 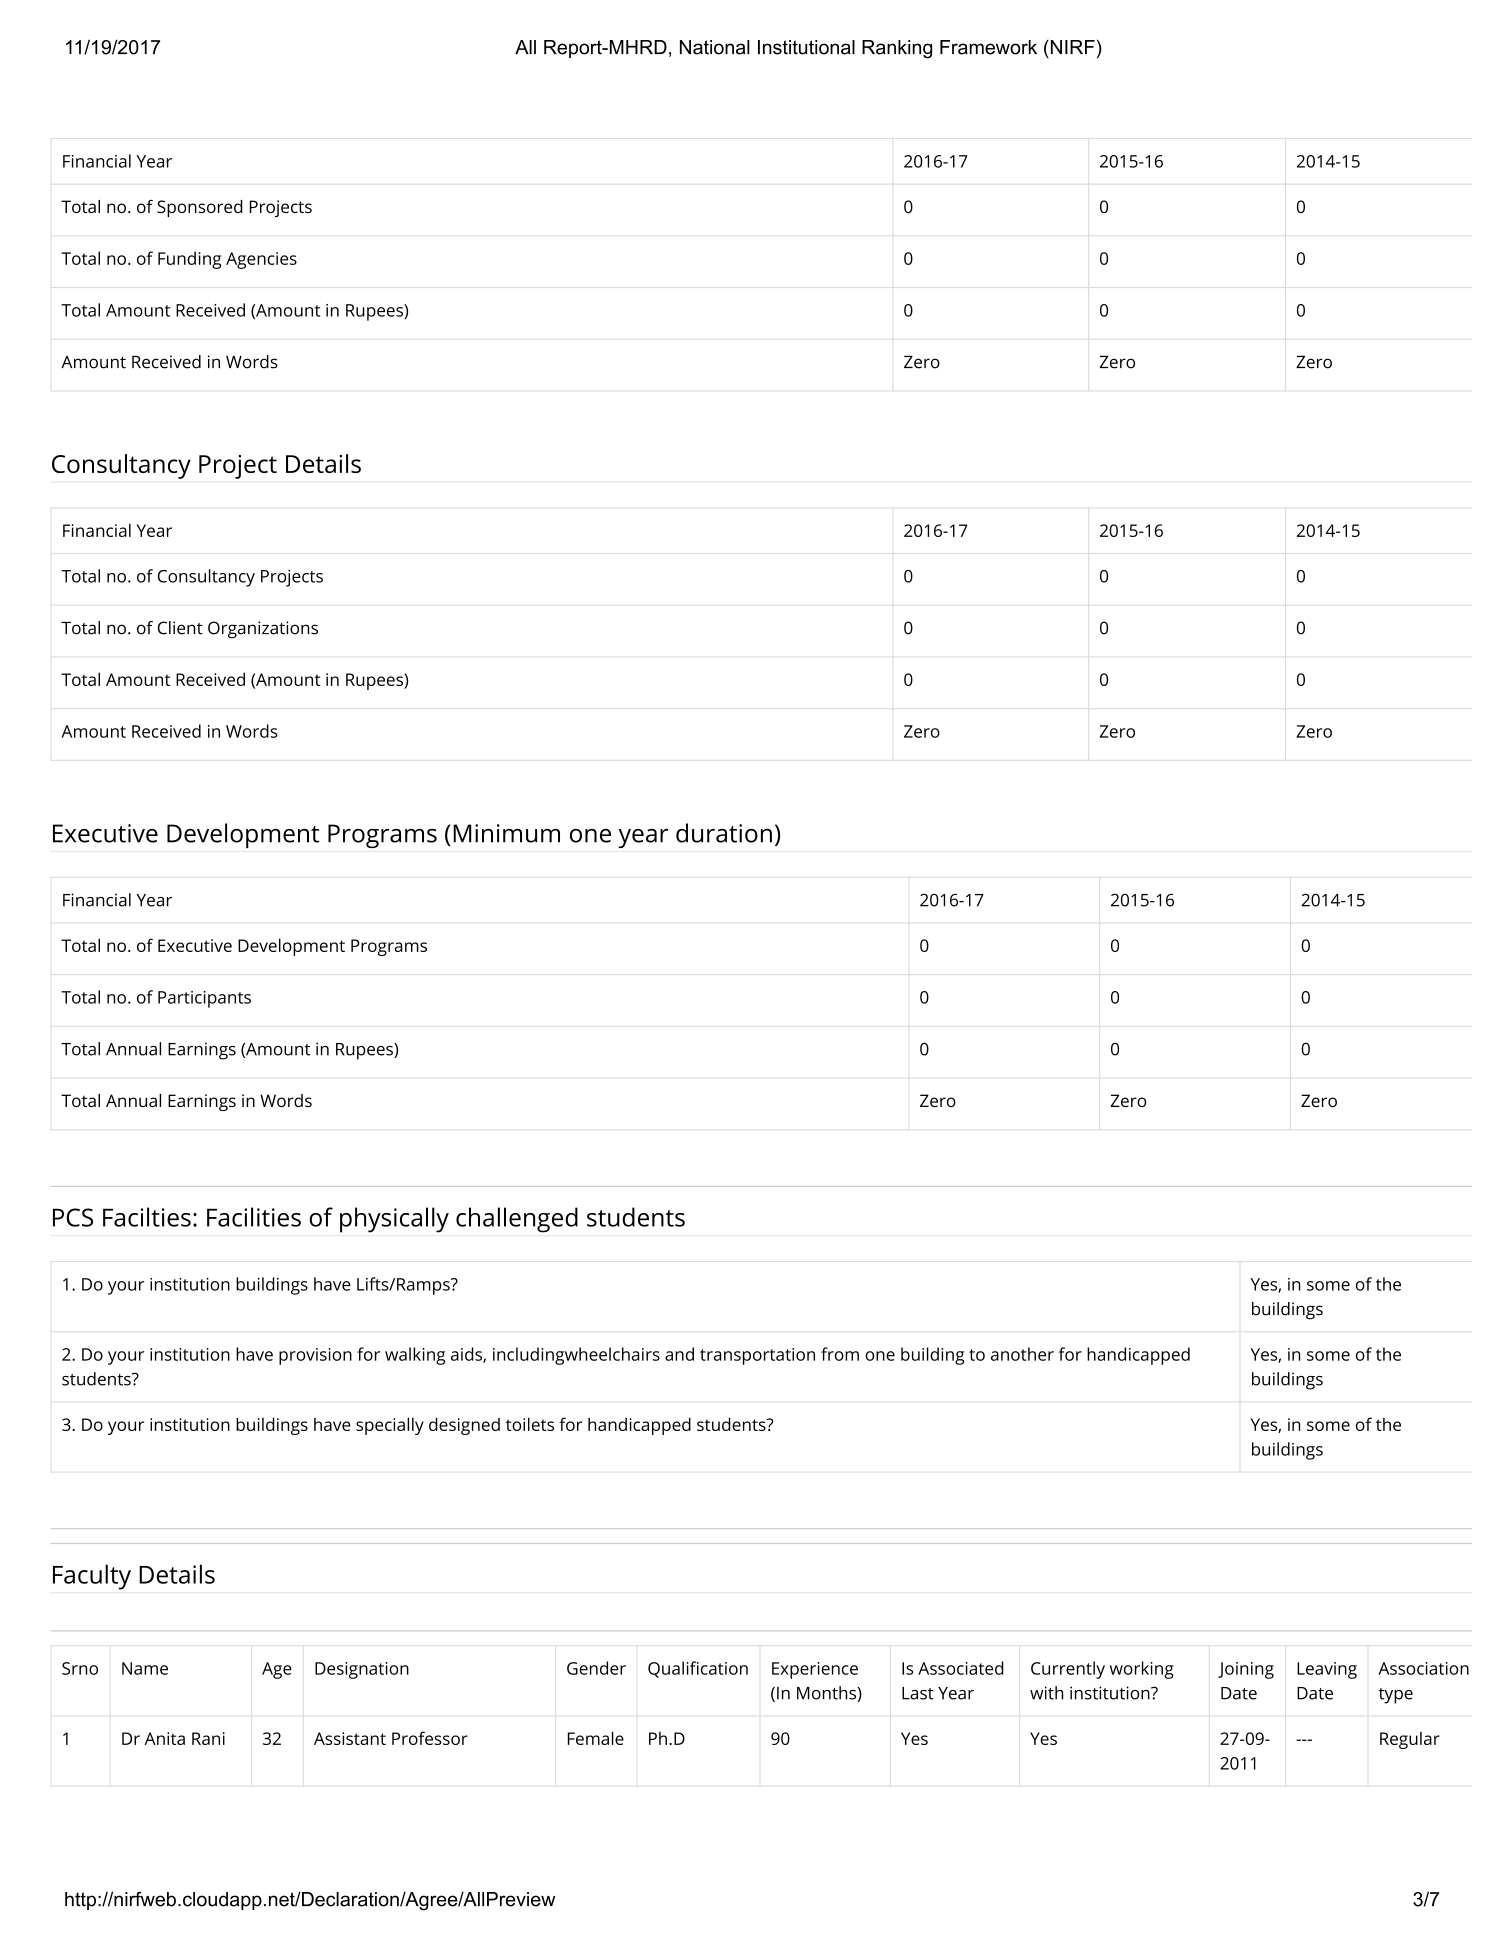 I want to click on Sponsored, so click(x=200, y=208).
